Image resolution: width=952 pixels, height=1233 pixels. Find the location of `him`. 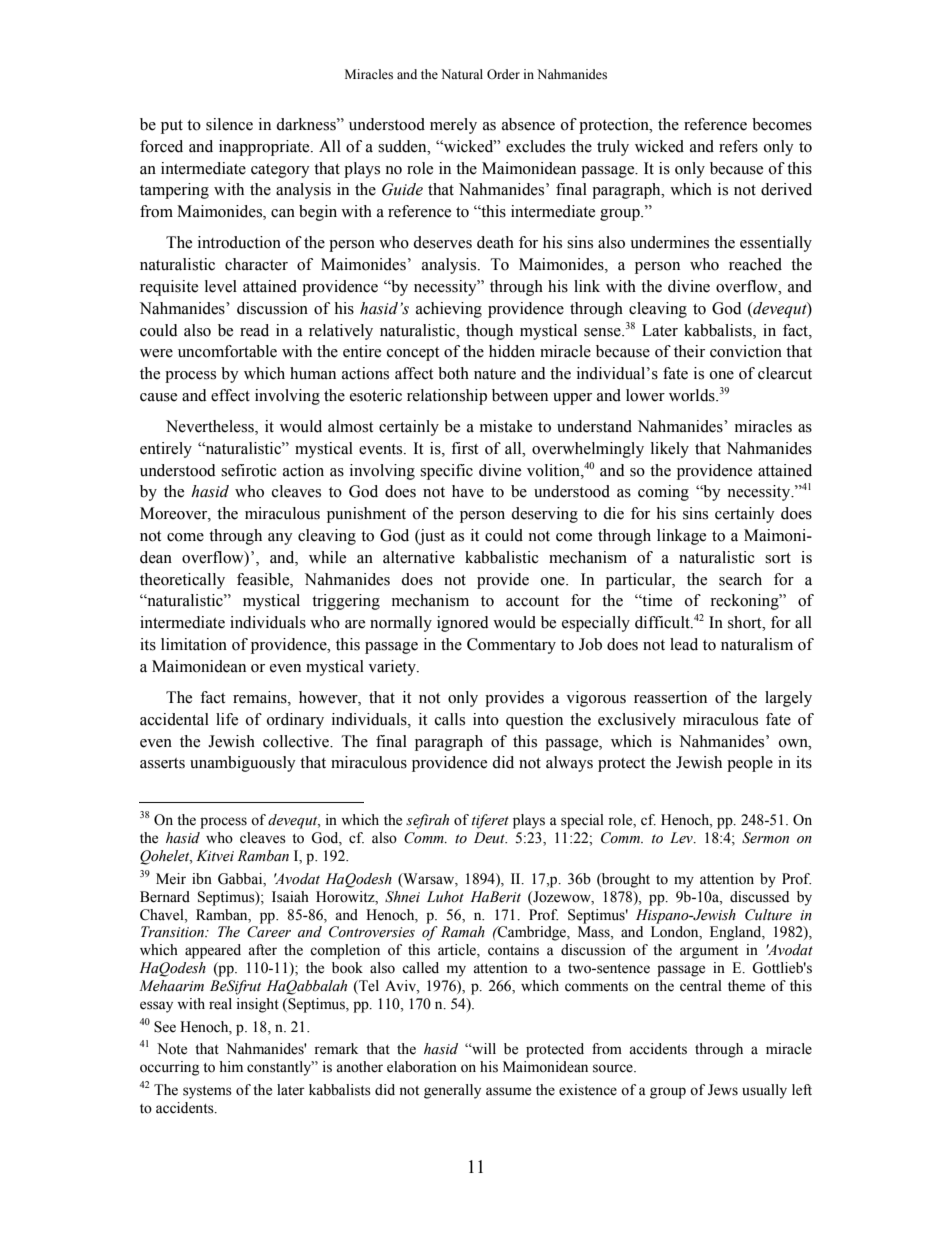

him is located at coordinates (231, 1066).
